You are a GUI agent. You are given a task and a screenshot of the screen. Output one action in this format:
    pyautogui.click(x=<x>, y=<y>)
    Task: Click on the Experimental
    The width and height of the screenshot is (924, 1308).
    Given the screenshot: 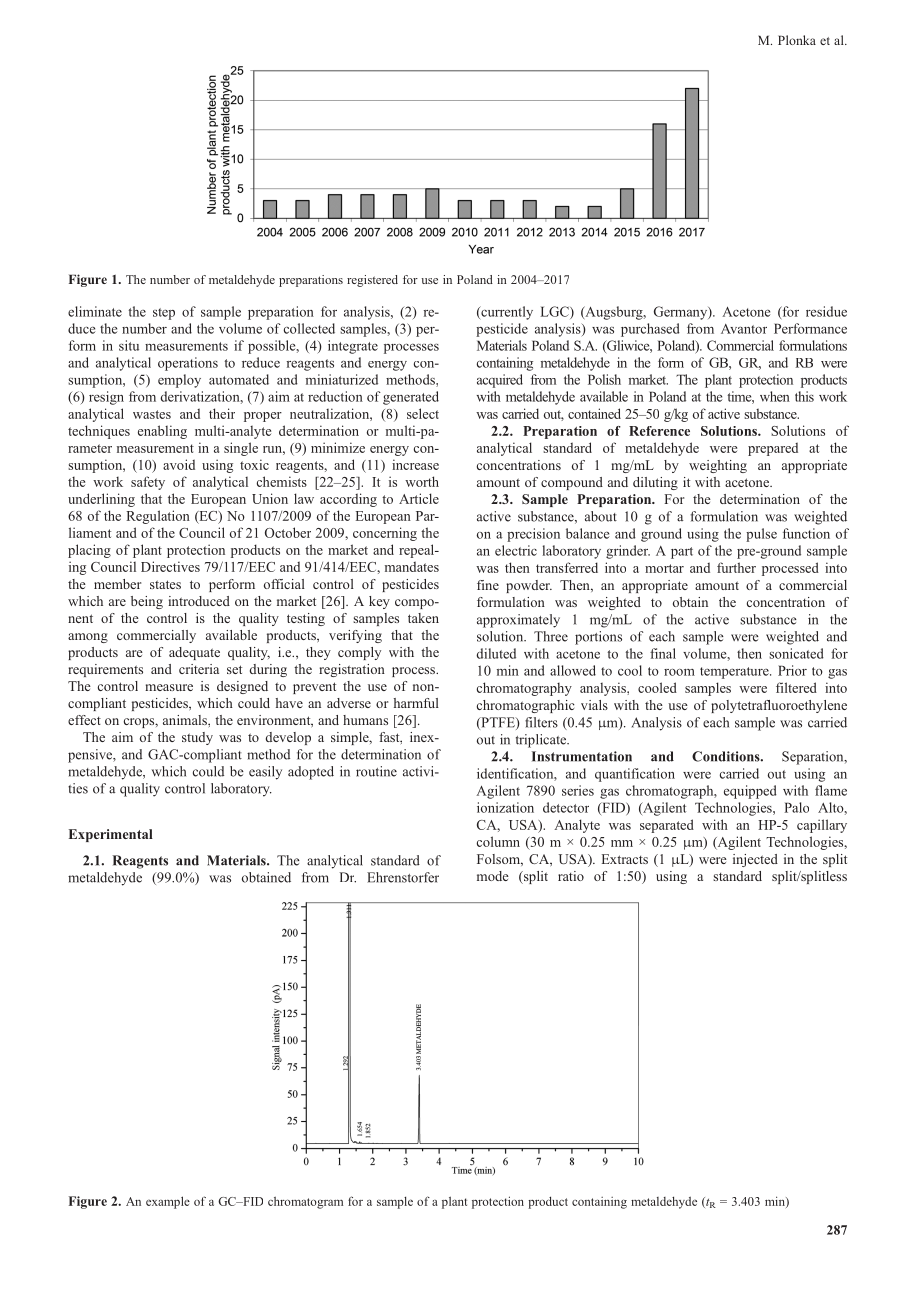 What is the action you would take?
    pyautogui.click(x=111, y=835)
